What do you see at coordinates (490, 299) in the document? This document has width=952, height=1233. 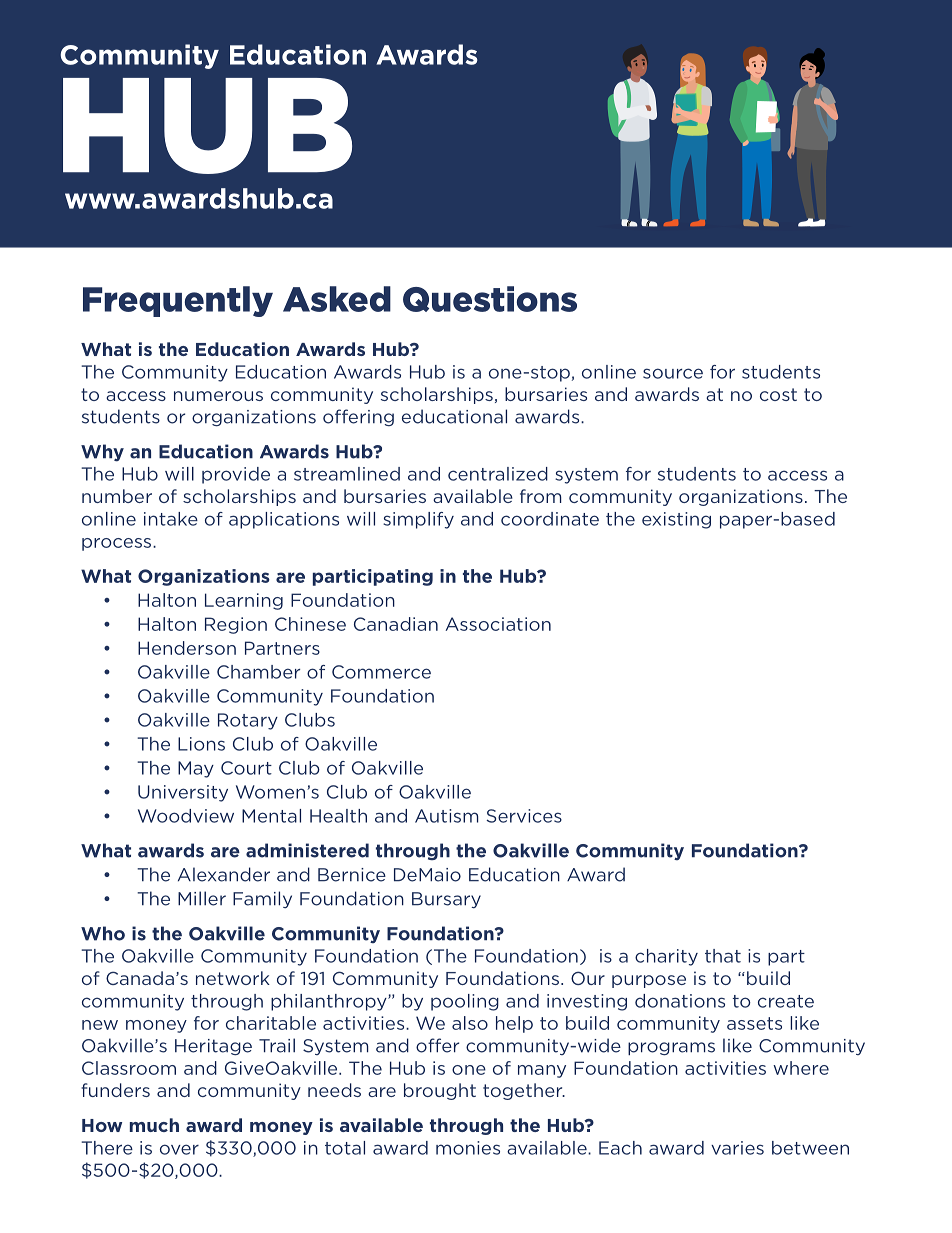 I see `Questions` at bounding box center [490, 299].
